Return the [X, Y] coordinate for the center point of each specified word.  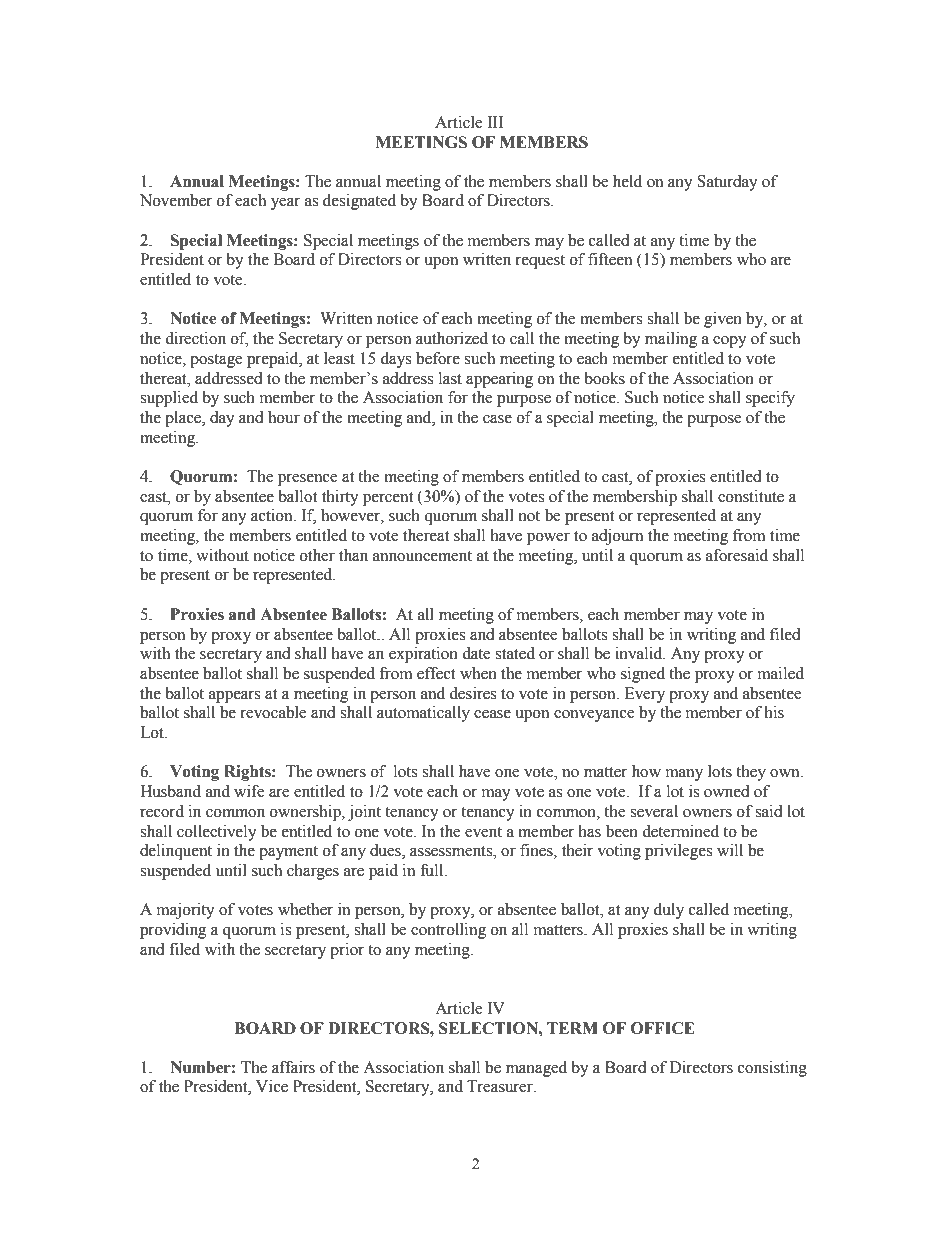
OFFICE [663, 1028]
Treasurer [501, 1086]
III [495, 122]
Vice [272, 1086]
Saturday [727, 183]
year [285, 204]
